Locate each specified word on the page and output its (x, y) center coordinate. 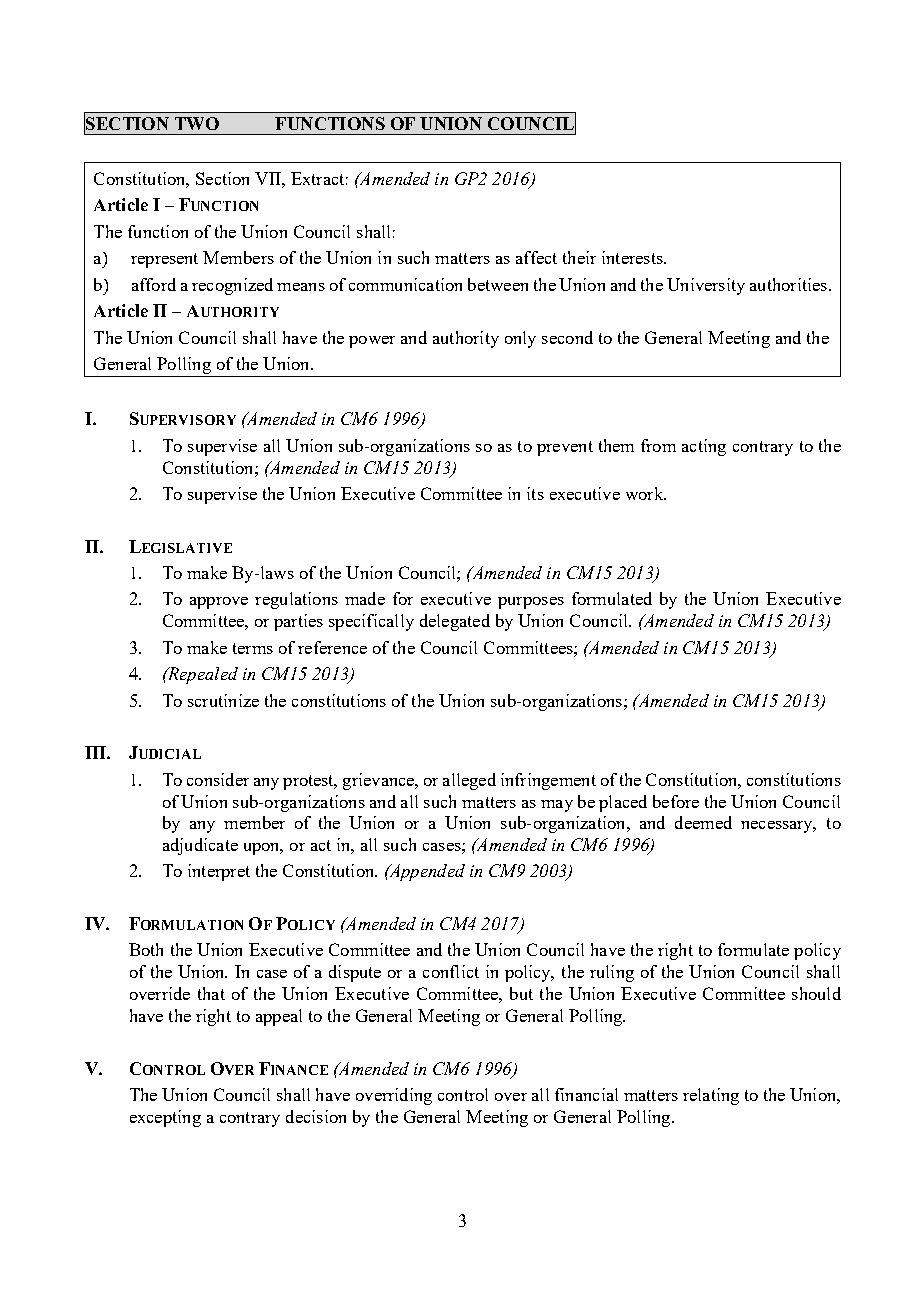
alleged (469, 781)
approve (219, 603)
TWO (197, 123)
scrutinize (223, 700)
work (645, 493)
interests (633, 257)
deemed (703, 822)
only (520, 339)
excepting (165, 1118)
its (535, 493)
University (706, 286)
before (676, 801)
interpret (219, 872)
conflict (451, 971)
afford (154, 284)
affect (536, 257)
